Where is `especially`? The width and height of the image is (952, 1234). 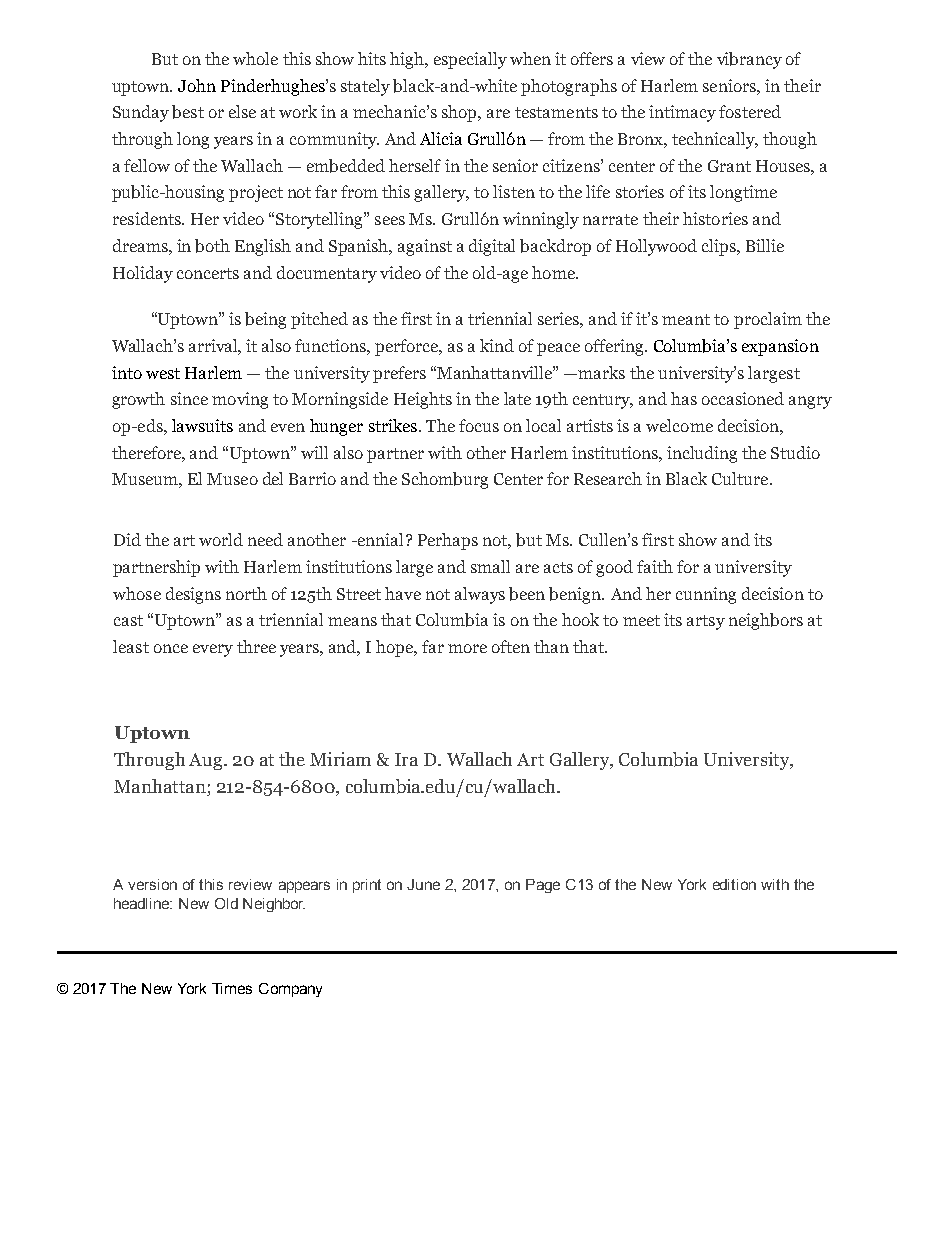
especially is located at coordinates (470, 60).
